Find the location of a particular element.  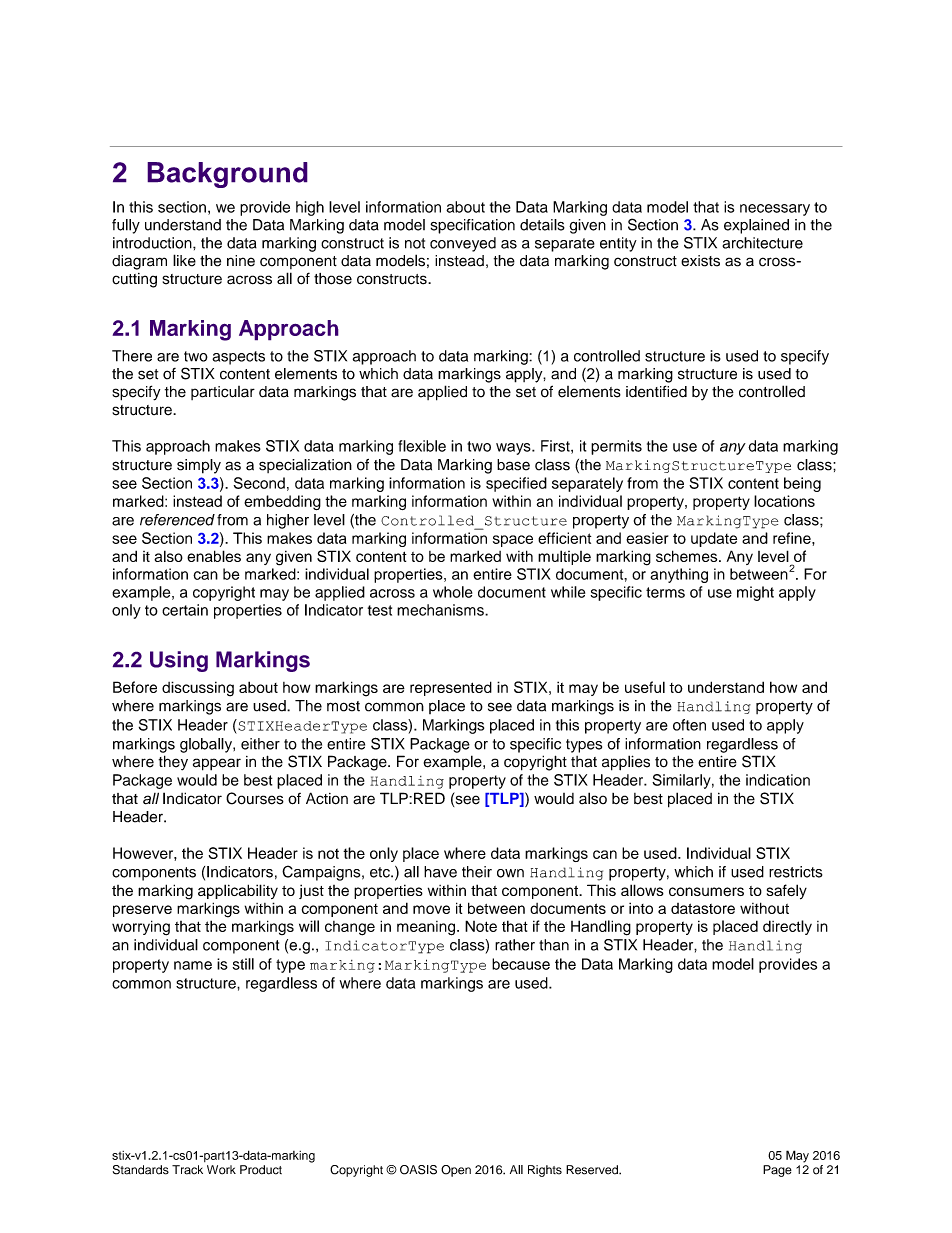

Background is located at coordinates (227, 175).
